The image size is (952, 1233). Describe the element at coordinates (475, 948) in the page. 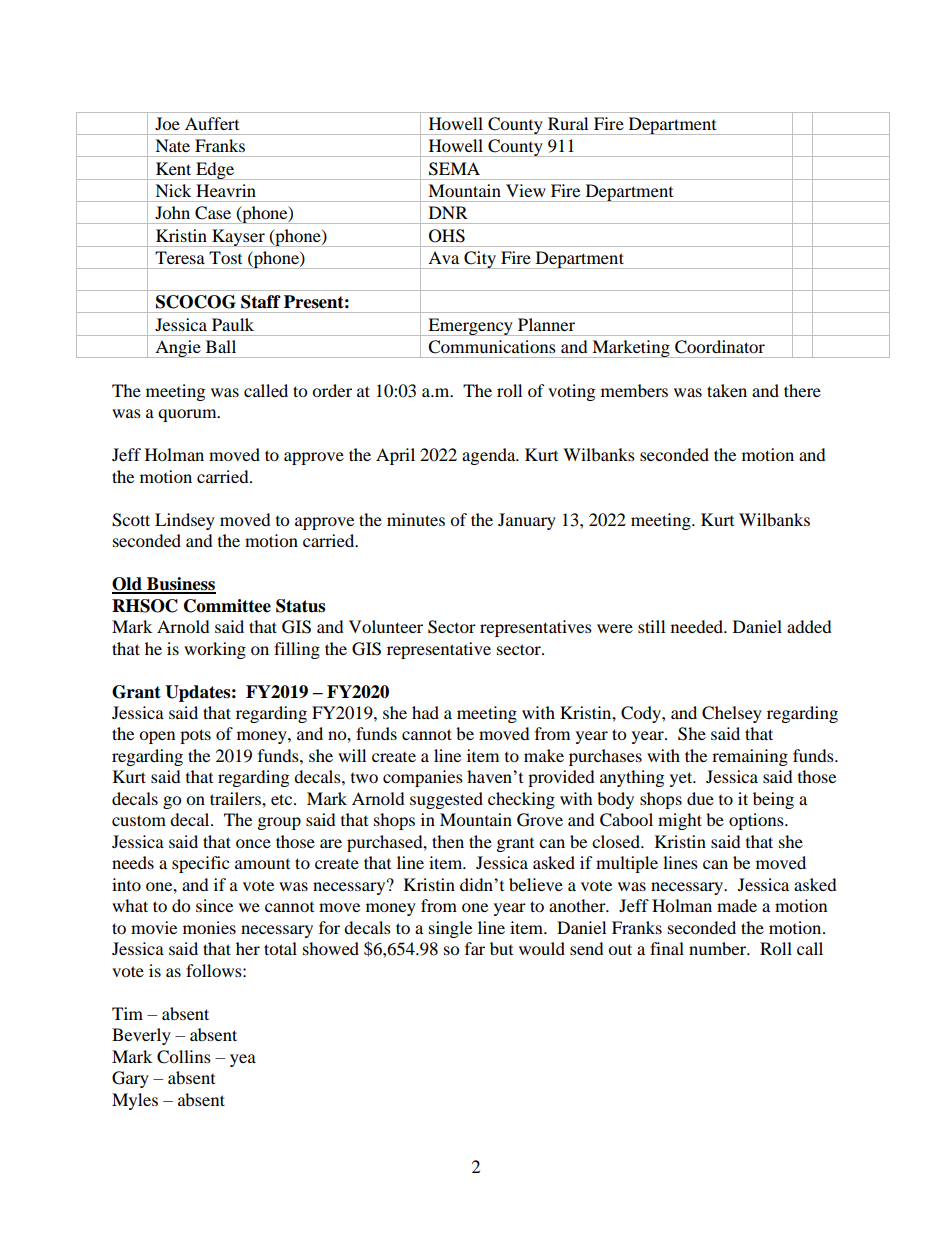

I see `far` at that location.
